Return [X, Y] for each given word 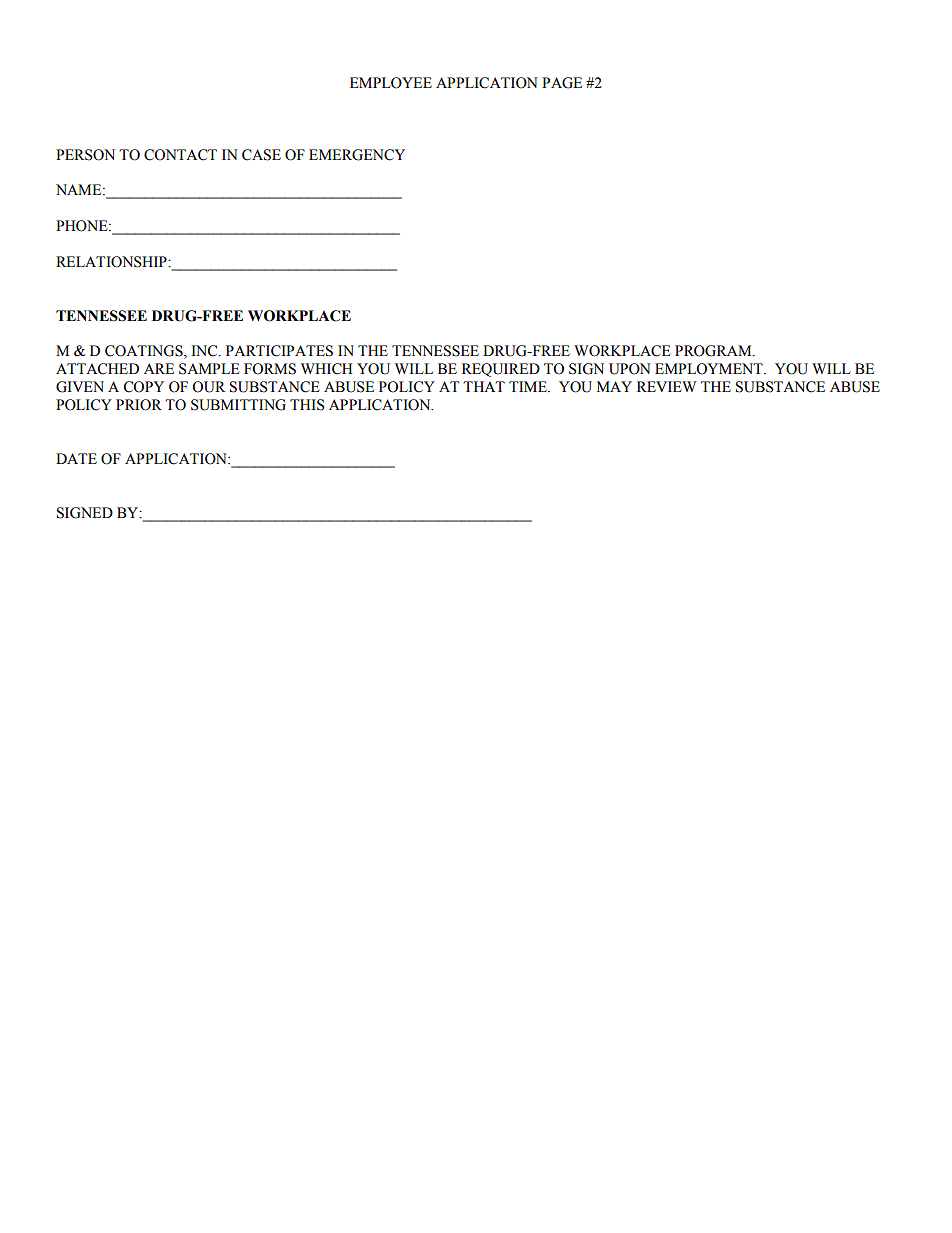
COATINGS [145, 352]
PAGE [562, 83]
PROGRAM [714, 351]
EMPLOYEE [391, 83]
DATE [76, 458]
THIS [307, 405]
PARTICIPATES [279, 351]
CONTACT [180, 155]
